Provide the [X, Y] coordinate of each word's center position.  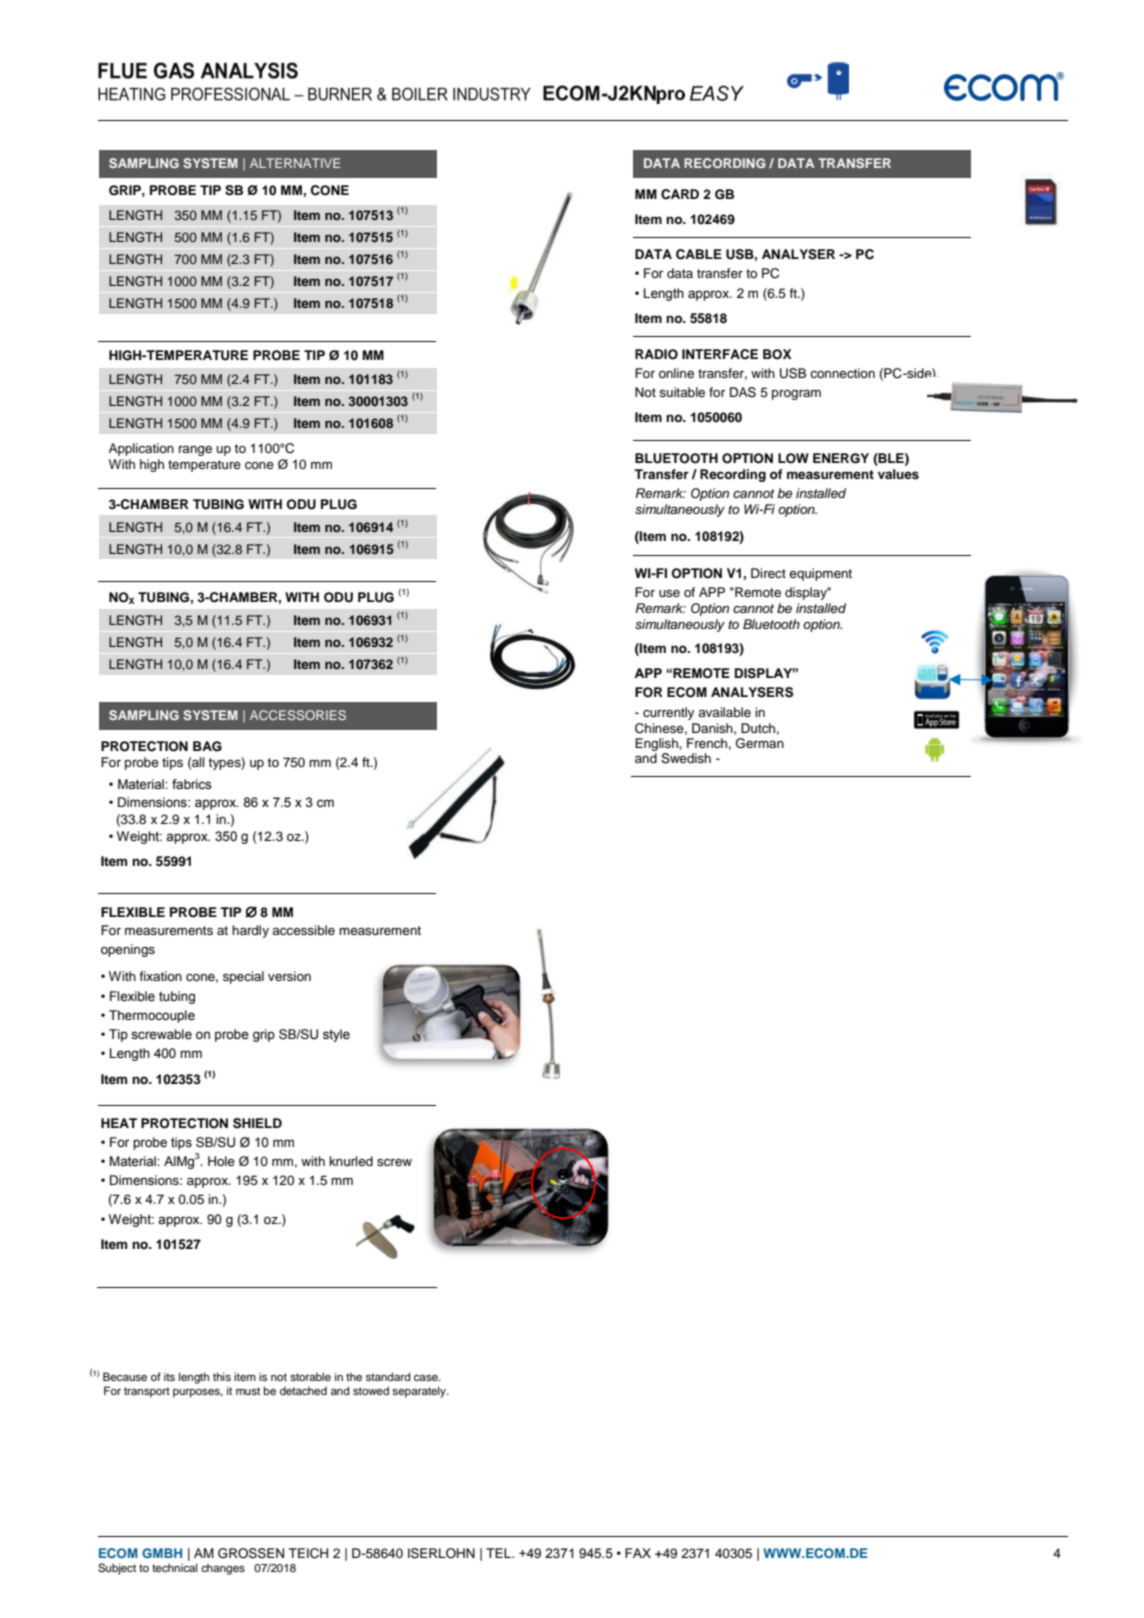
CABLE [699, 254]
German [760, 743]
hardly [250, 931]
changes [223, 1569]
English [657, 746]
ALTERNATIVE [295, 163]
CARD [680, 194]
